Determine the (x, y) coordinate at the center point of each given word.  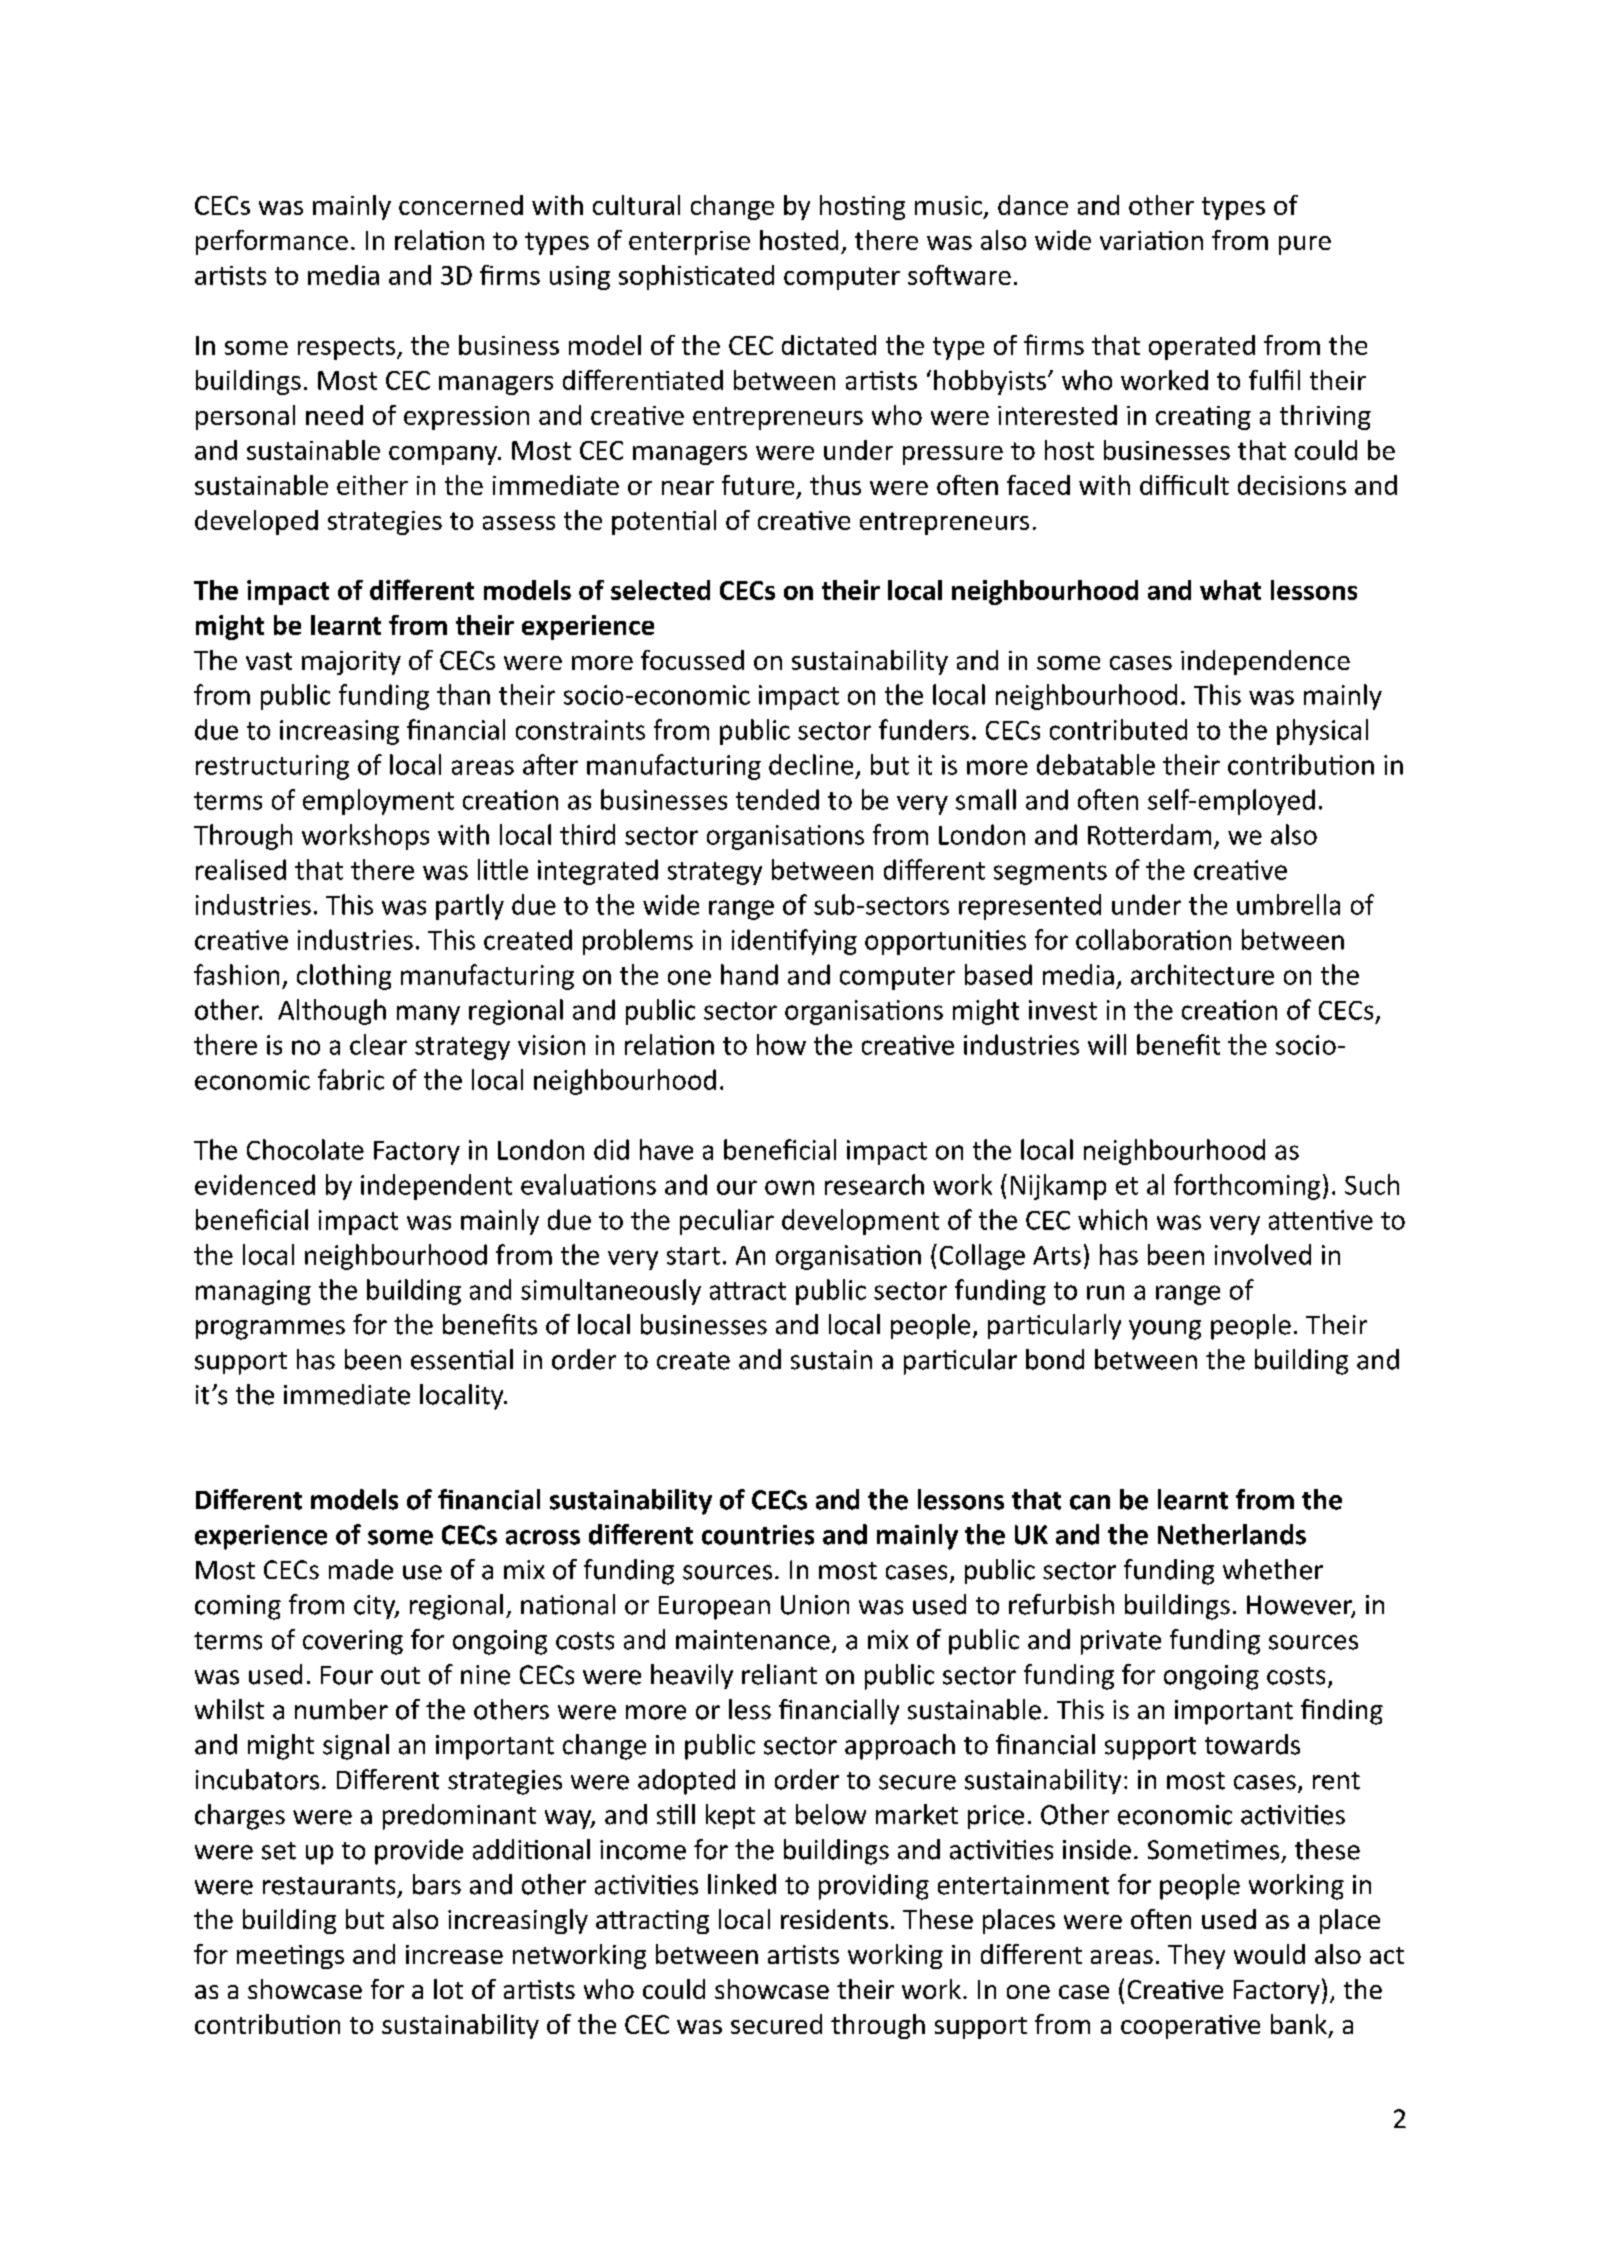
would (1269, 1954)
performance (272, 242)
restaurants (329, 1886)
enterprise (689, 243)
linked (742, 1884)
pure (1305, 245)
